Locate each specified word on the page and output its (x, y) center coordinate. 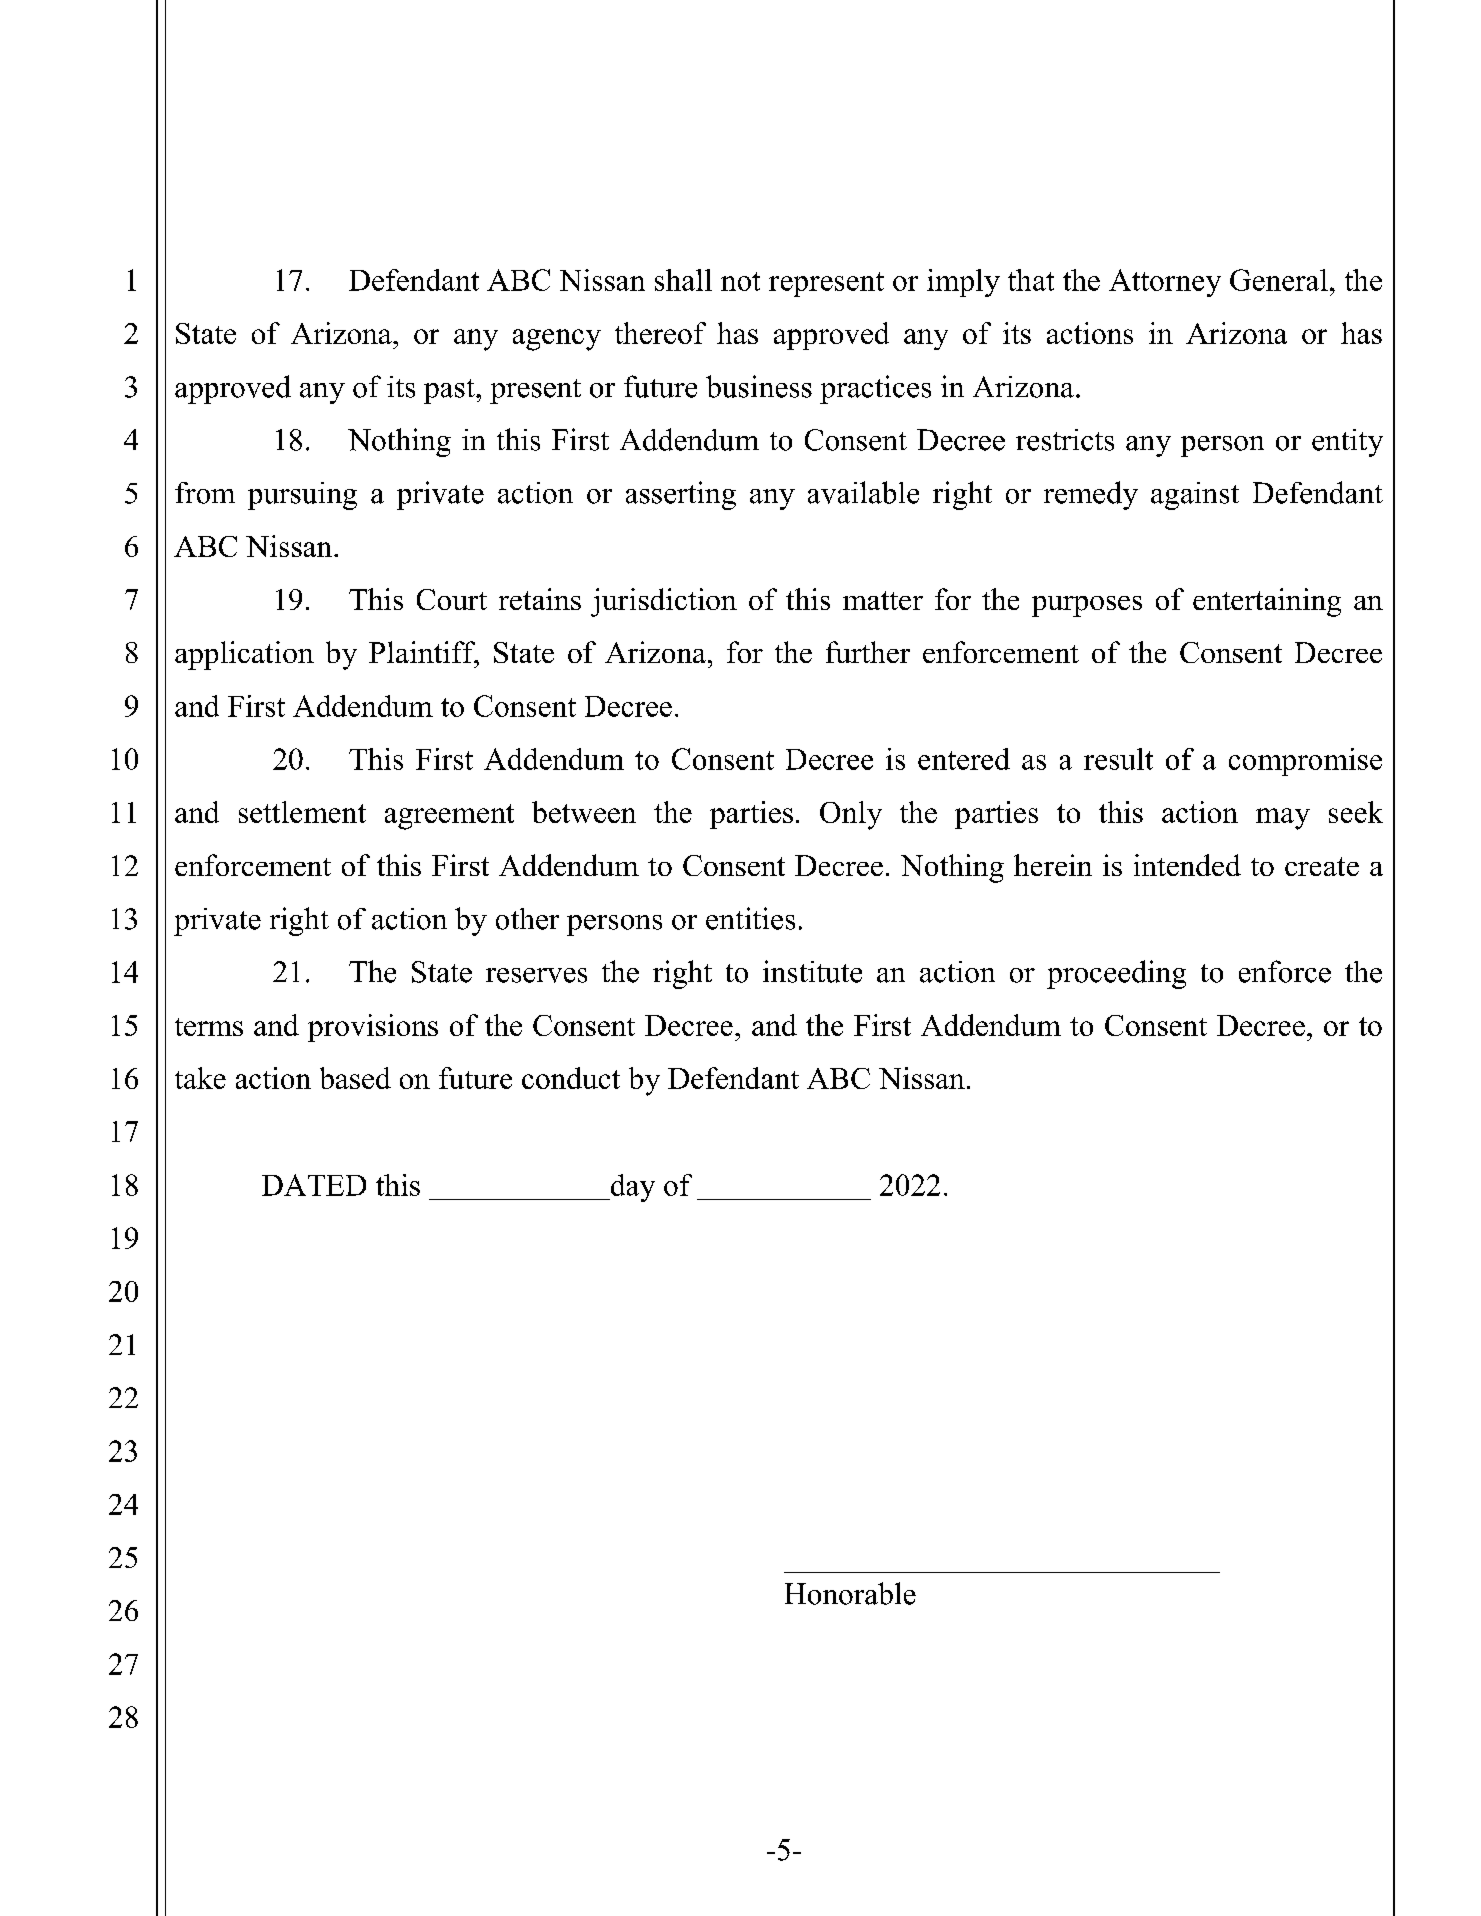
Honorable (850, 1593)
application (244, 655)
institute (812, 971)
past (450, 391)
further (868, 652)
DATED (314, 1185)
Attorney (1165, 283)
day (631, 1188)
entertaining (1267, 602)
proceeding (1116, 974)
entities (750, 918)
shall (683, 280)
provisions (373, 1028)
